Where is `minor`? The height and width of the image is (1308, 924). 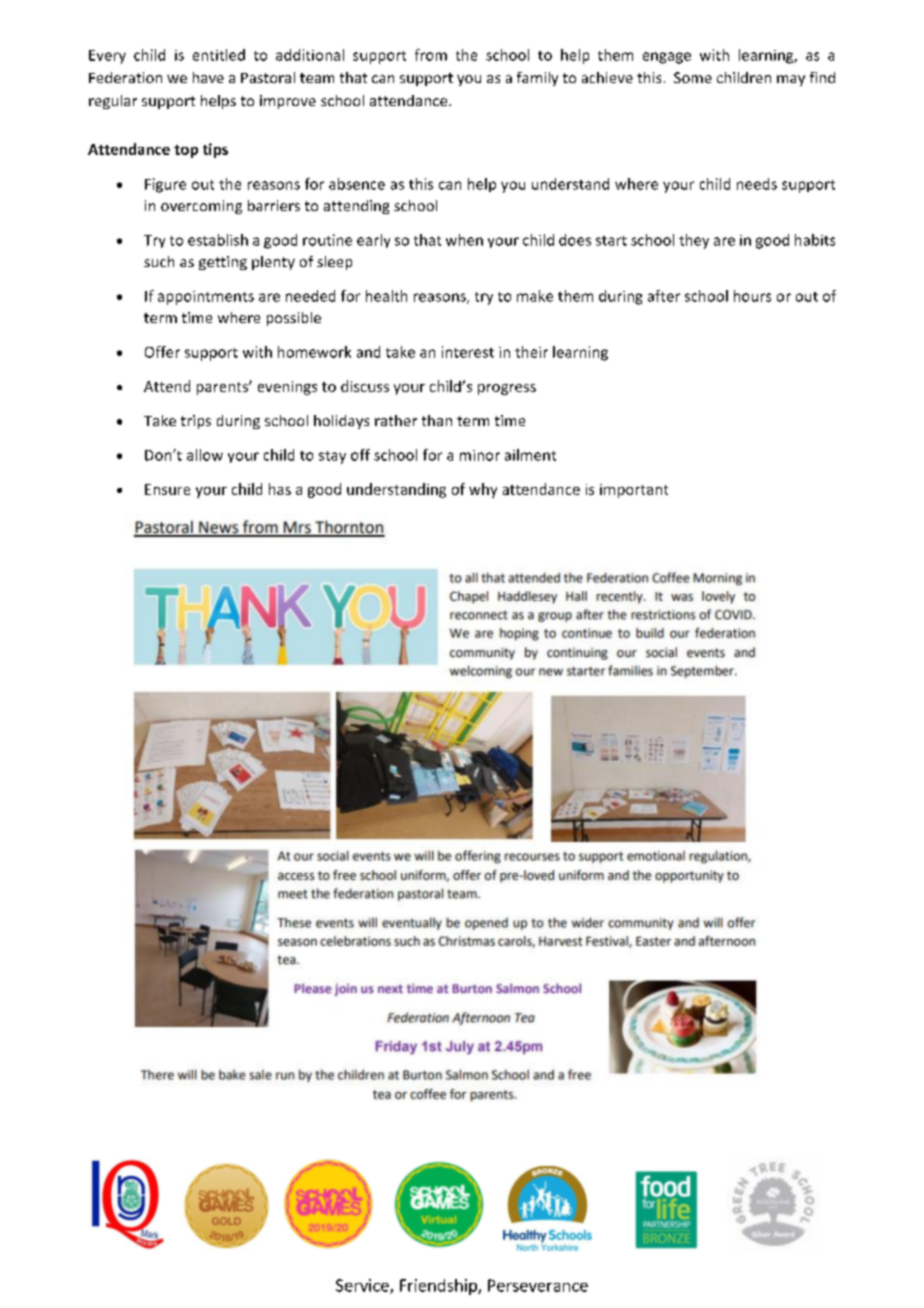
minor is located at coordinates (480, 455).
